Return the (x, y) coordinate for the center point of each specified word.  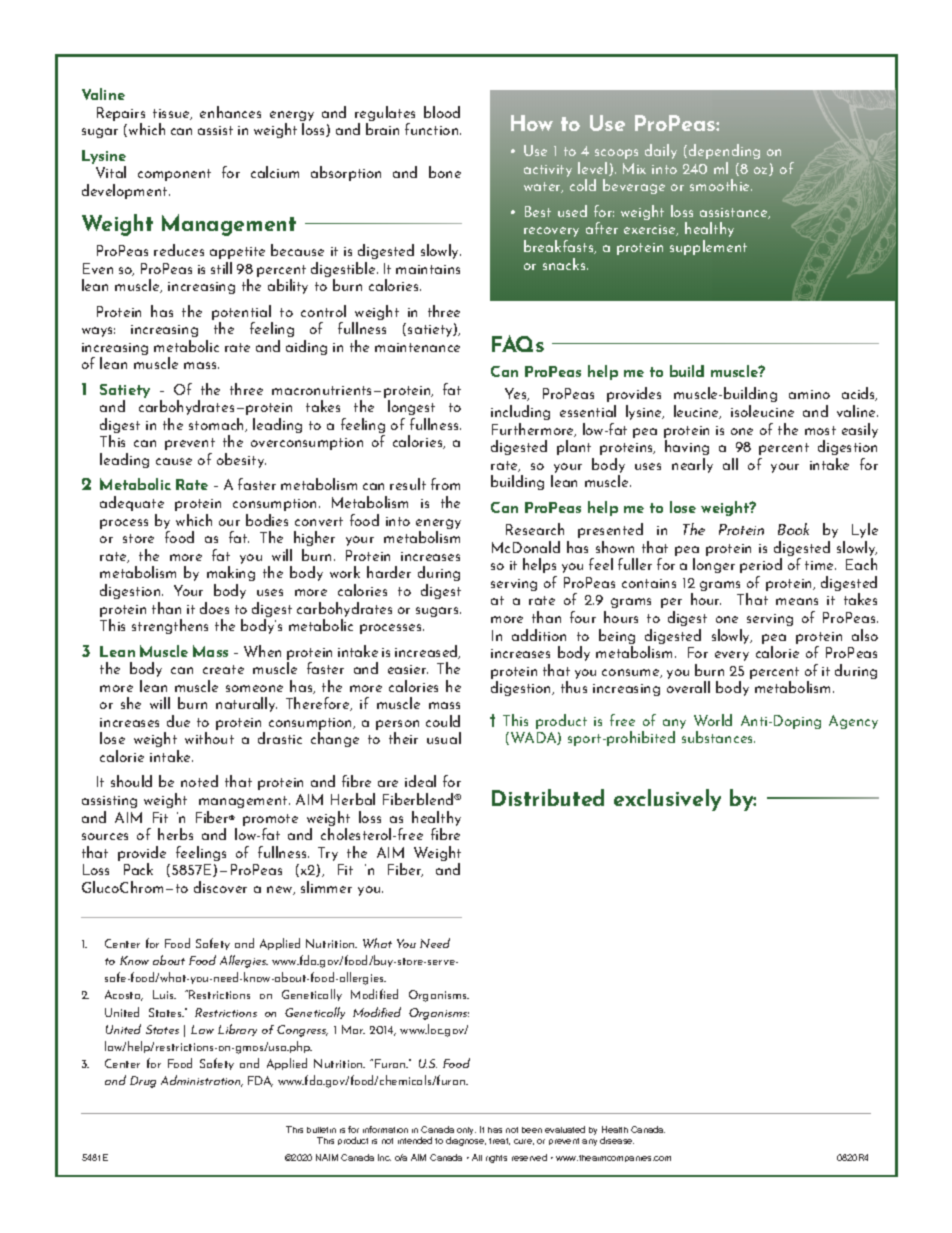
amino (809, 394)
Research (535, 529)
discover (220, 887)
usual (444, 738)
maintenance (417, 347)
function (433, 129)
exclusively (667, 800)
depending (724, 151)
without (209, 738)
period (761, 565)
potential (242, 314)
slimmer (326, 887)
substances (718, 737)
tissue (172, 114)
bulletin (321, 1130)
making (231, 573)
